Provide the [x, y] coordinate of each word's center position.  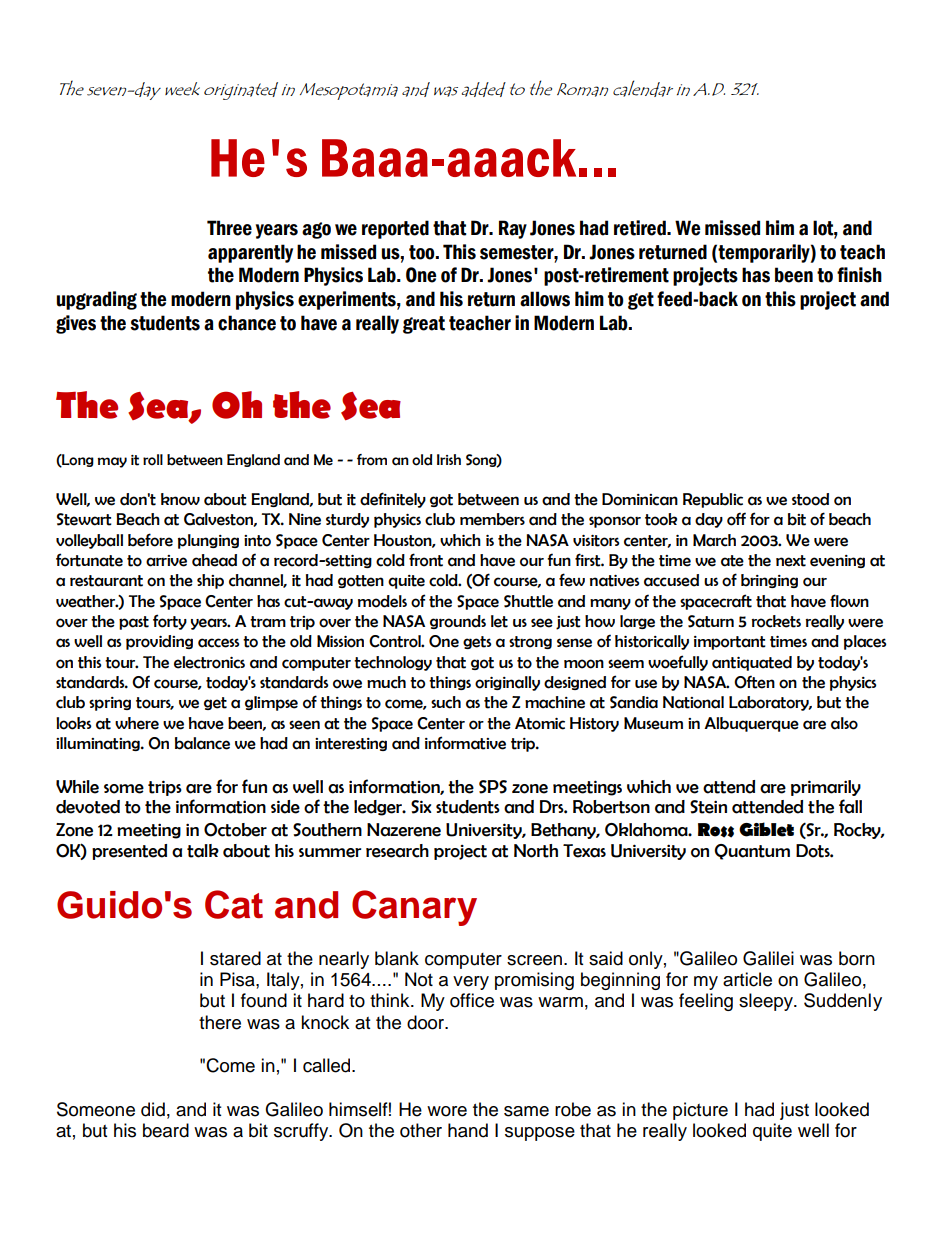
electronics [209, 662]
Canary [414, 908]
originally [507, 683]
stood [810, 499]
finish [859, 275]
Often [754, 682]
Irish [449, 459]
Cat [234, 904]
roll [153, 460]
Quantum [752, 852]
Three [229, 228]
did [153, 1109]
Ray [513, 229]
